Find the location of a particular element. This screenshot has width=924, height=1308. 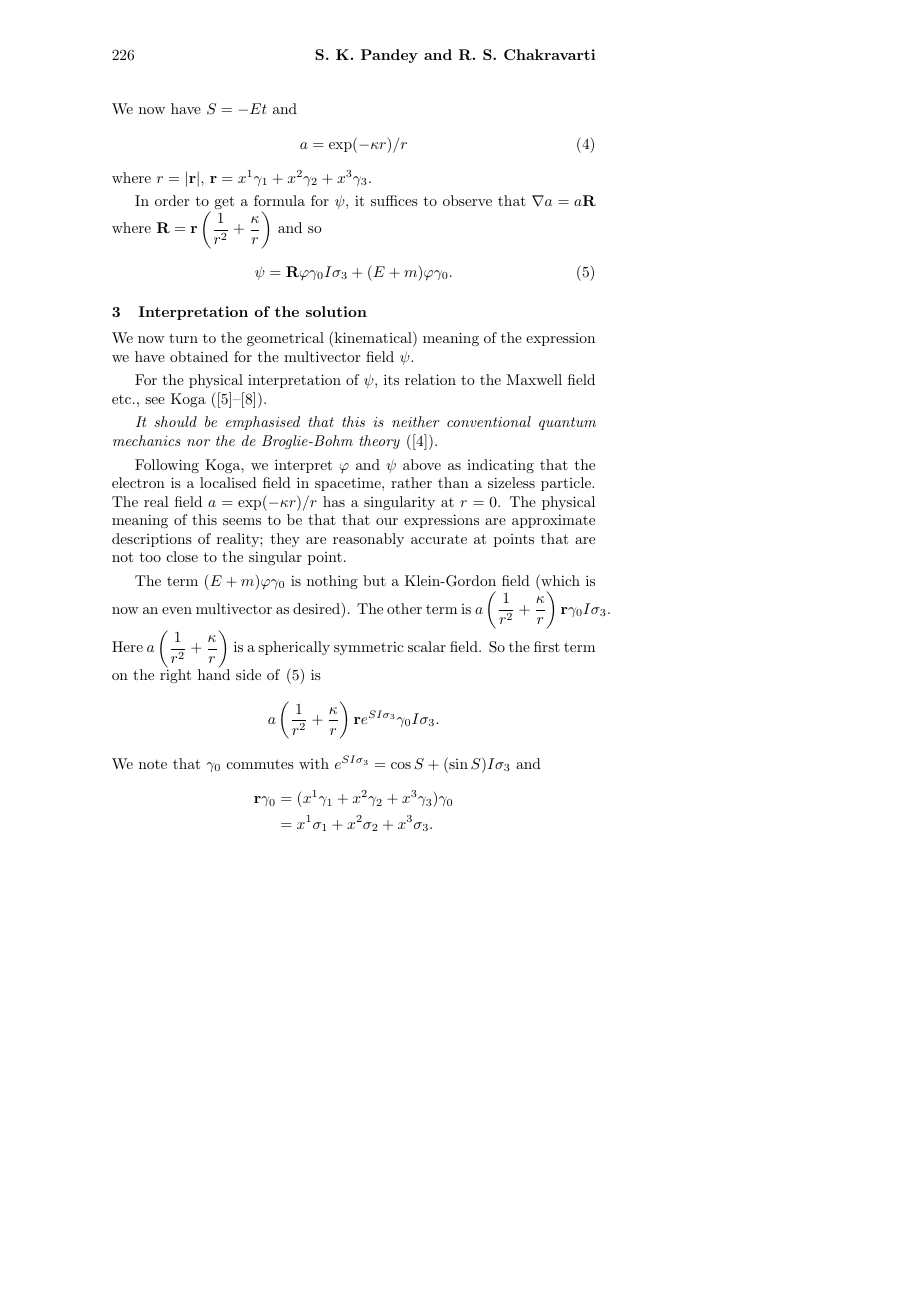

with is located at coordinates (314, 763).
